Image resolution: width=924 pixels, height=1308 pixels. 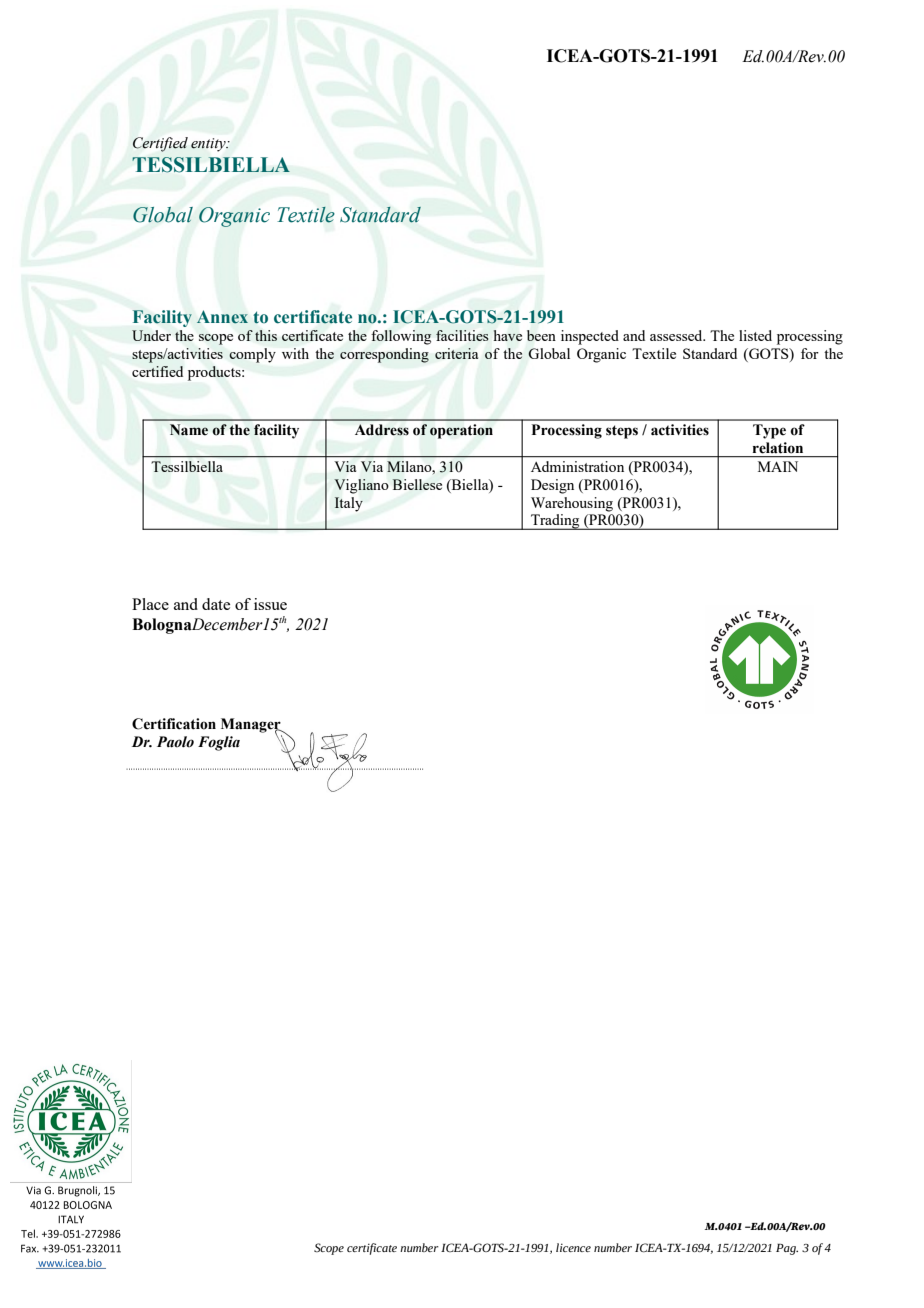 What do you see at coordinates (270, 604) in the screenshot?
I see `issue` at bounding box center [270, 604].
